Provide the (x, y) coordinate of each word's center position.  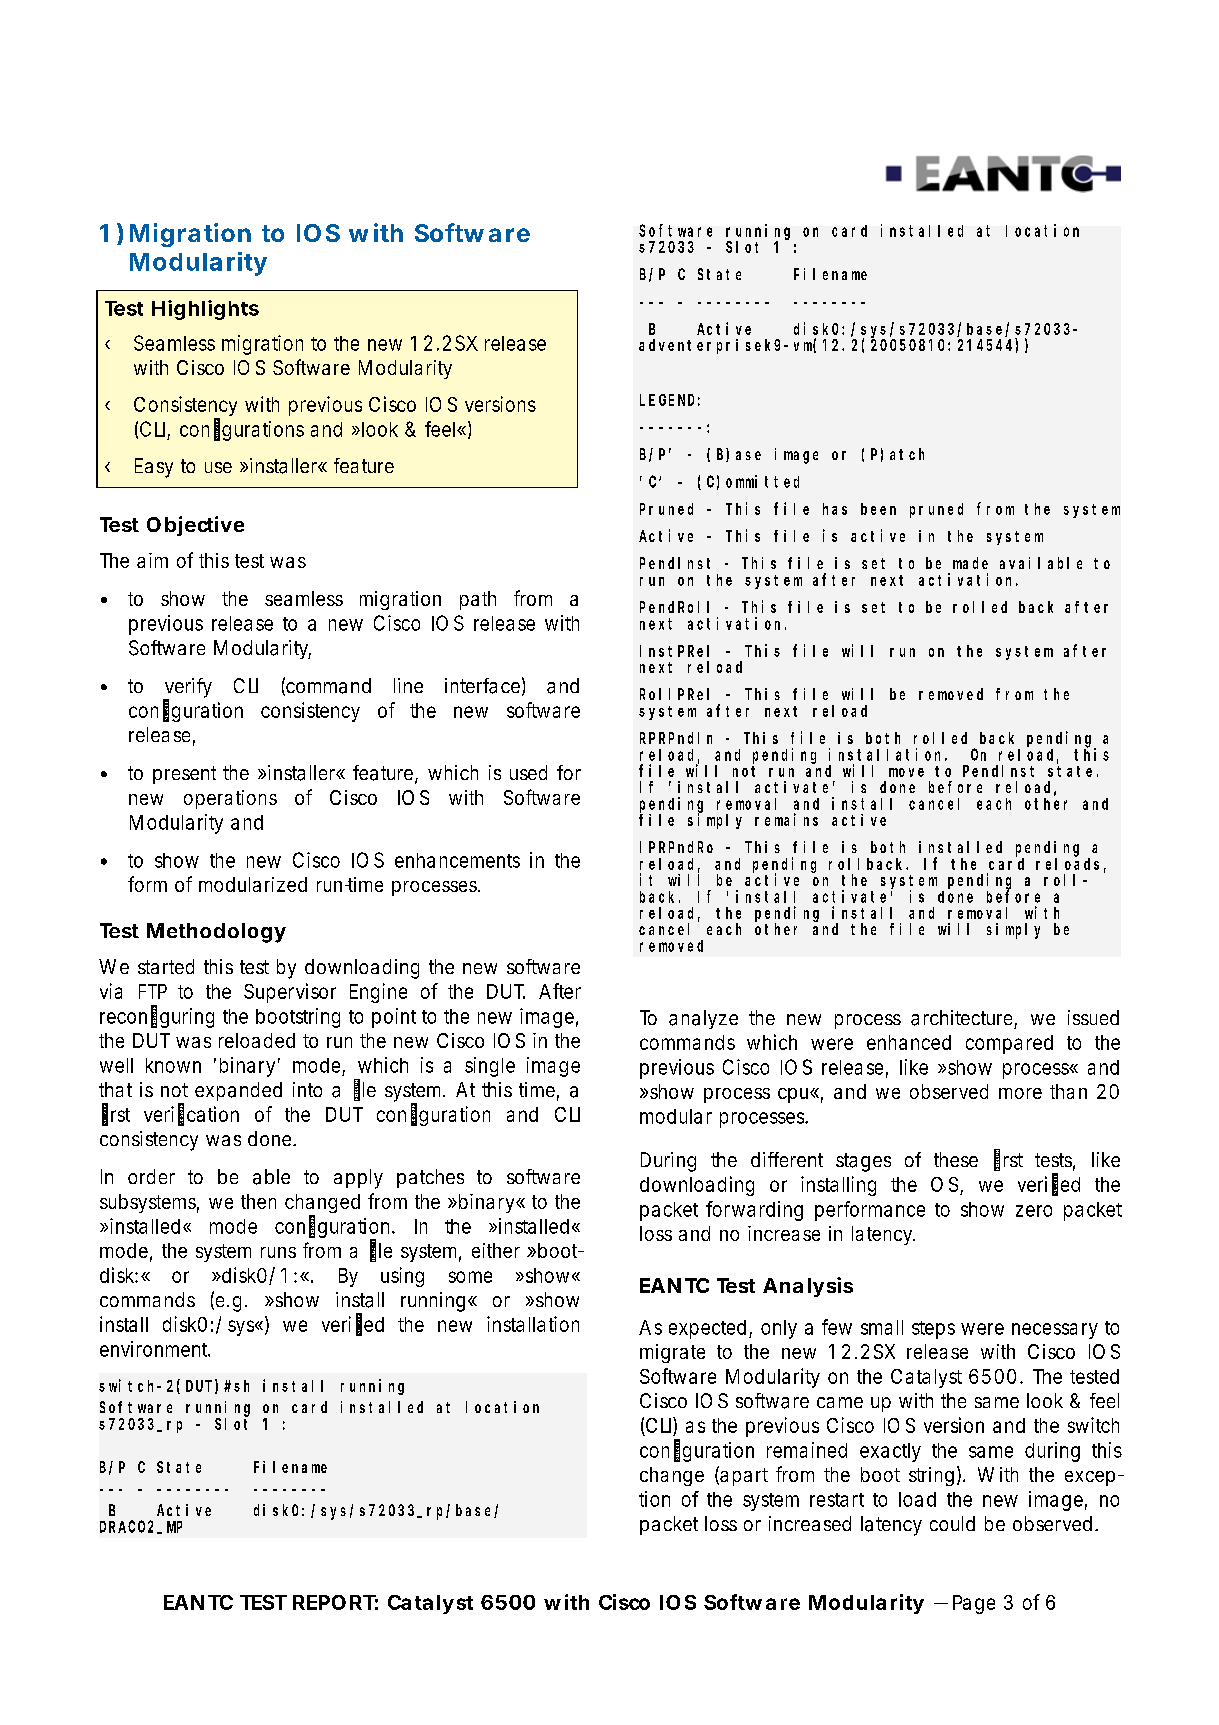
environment (155, 1349)
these (956, 1159)
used (528, 772)
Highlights (205, 310)
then (258, 1201)
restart (837, 1500)
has (835, 509)
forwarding (754, 1211)
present (184, 775)
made (970, 563)
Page (974, 1604)
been (878, 509)
